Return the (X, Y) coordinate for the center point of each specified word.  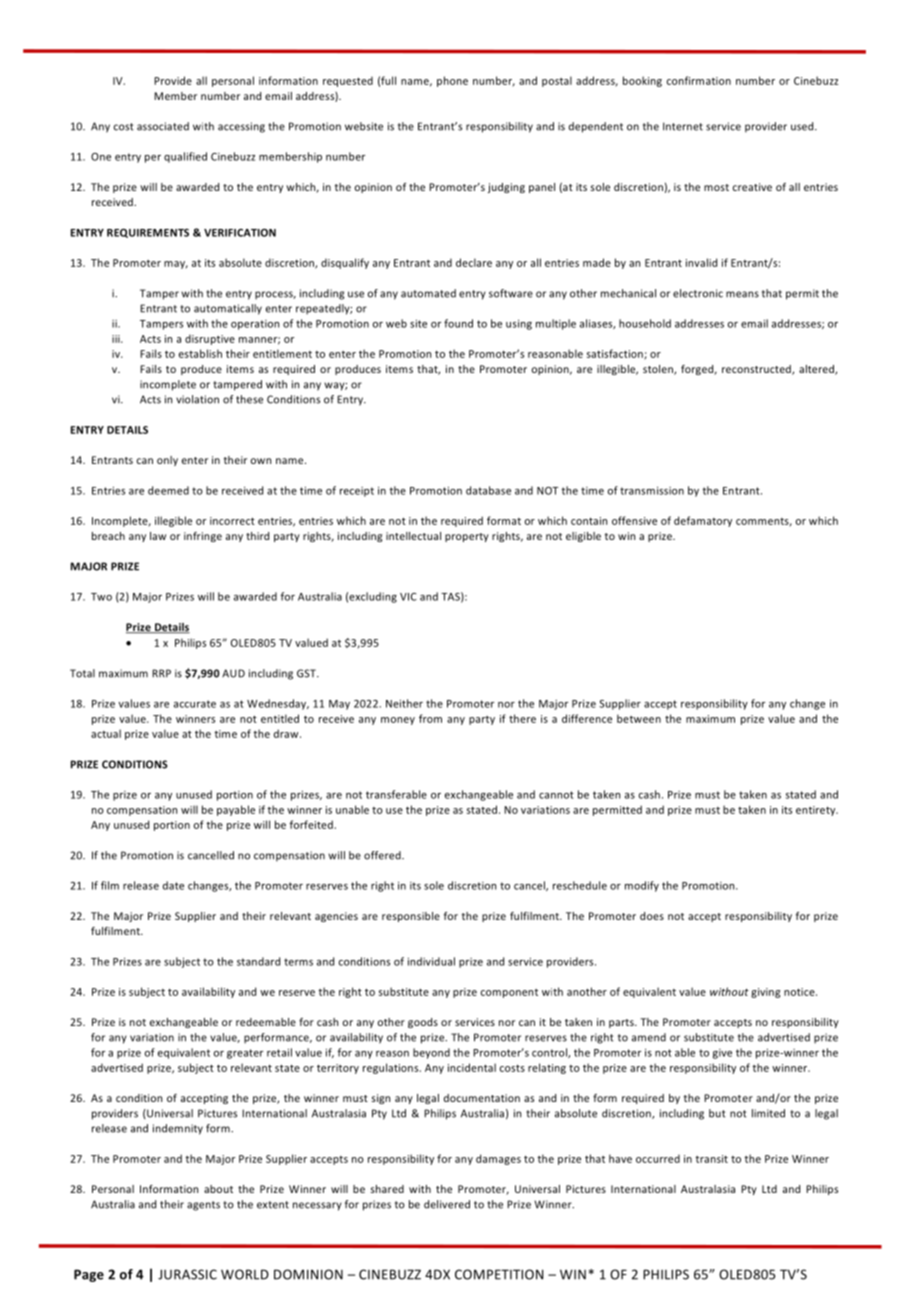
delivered (447, 1204)
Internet (683, 126)
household (645, 323)
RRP (161, 673)
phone (452, 81)
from (430, 718)
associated (163, 126)
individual (431, 961)
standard (258, 961)
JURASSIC (187, 1274)
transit (711, 1159)
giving (766, 993)
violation (197, 399)
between (639, 718)
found (458, 323)
